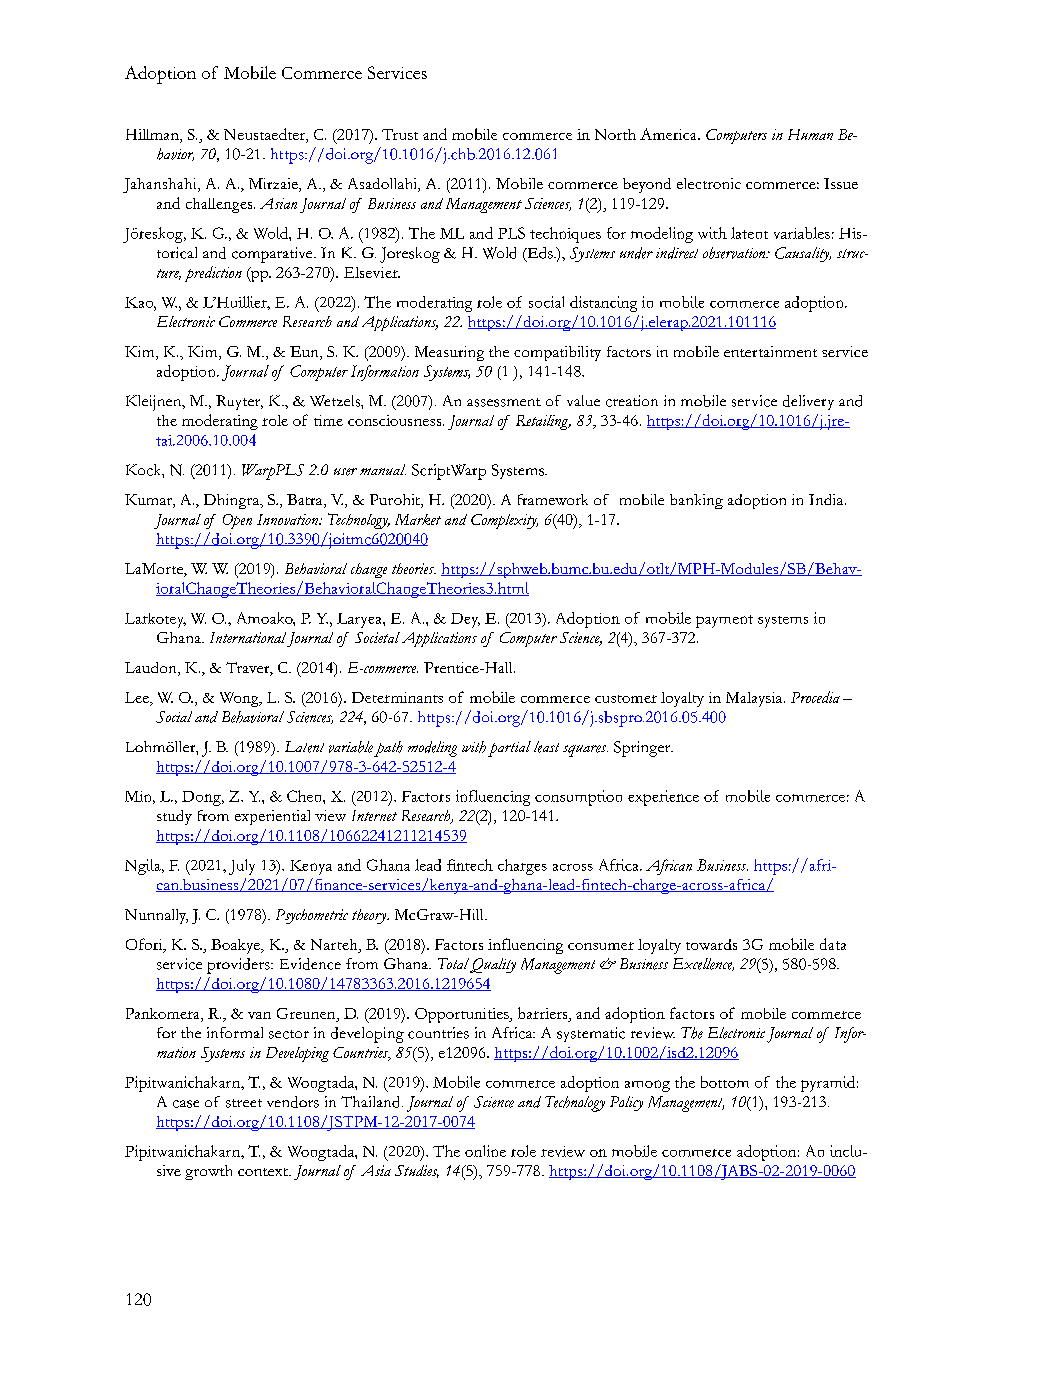 The image size is (1061, 1373). I want to click on banking, so click(696, 501).
